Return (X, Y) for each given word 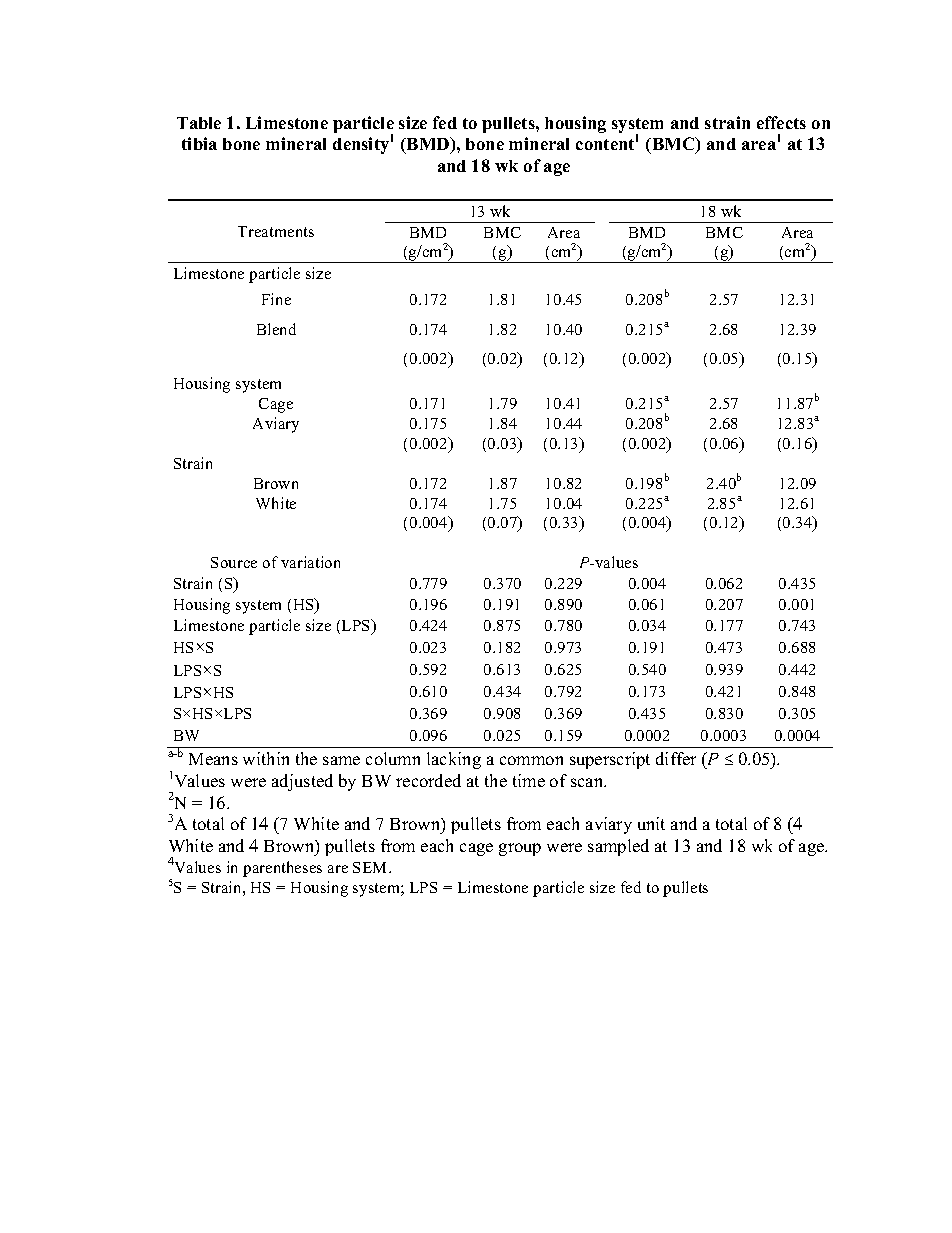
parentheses (282, 869)
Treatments (276, 231)
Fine (276, 299)
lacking (454, 760)
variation (310, 562)
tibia (199, 143)
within (266, 758)
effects (781, 122)
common (531, 760)
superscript (610, 760)
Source (234, 562)
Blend (276, 329)
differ (676, 758)
